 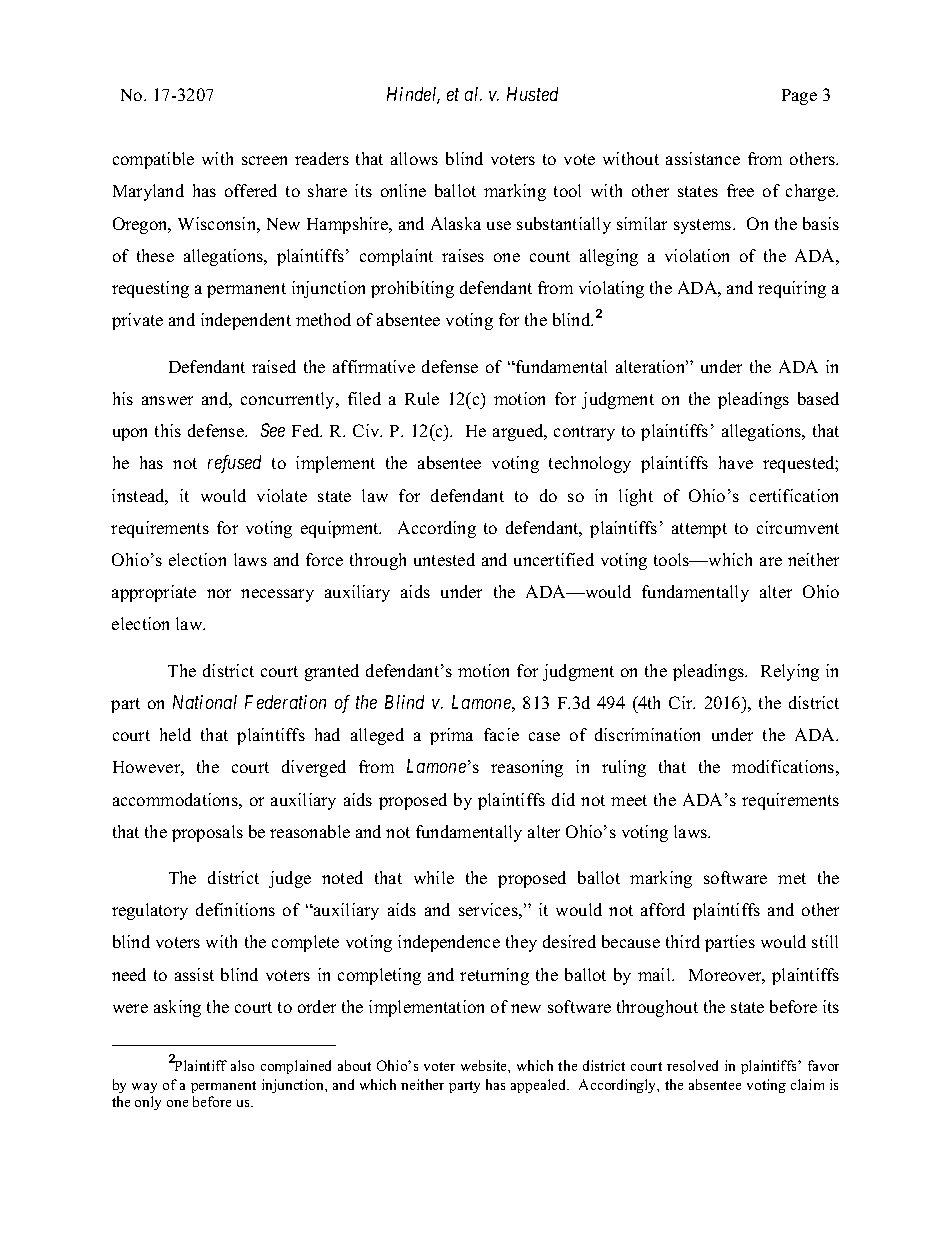 What do you see at coordinates (242, 1065) in the screenshot?
I see `also` at bounding box center [242, 1065].
